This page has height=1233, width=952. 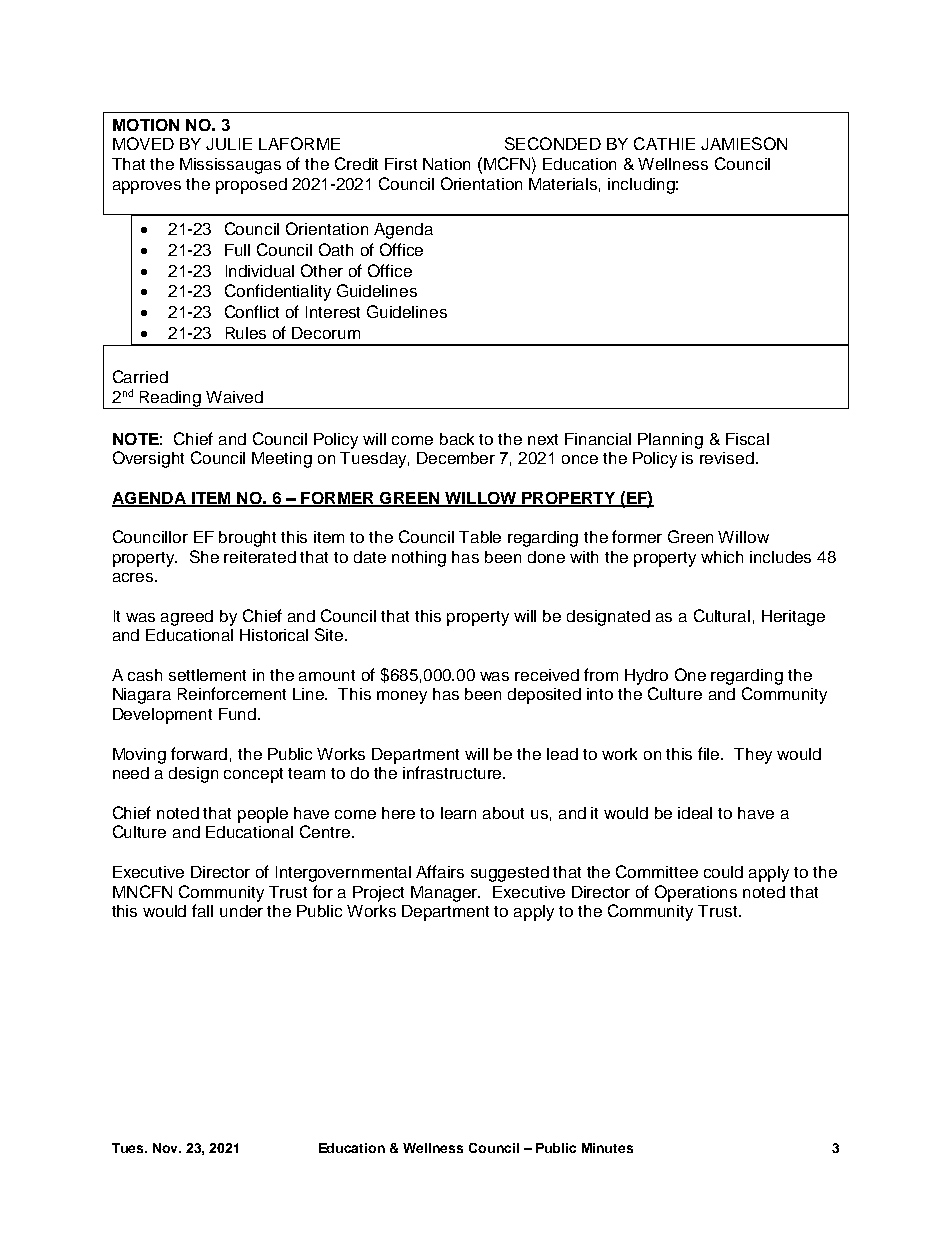 I want to click on Operations, so click(x=696, y=893).
